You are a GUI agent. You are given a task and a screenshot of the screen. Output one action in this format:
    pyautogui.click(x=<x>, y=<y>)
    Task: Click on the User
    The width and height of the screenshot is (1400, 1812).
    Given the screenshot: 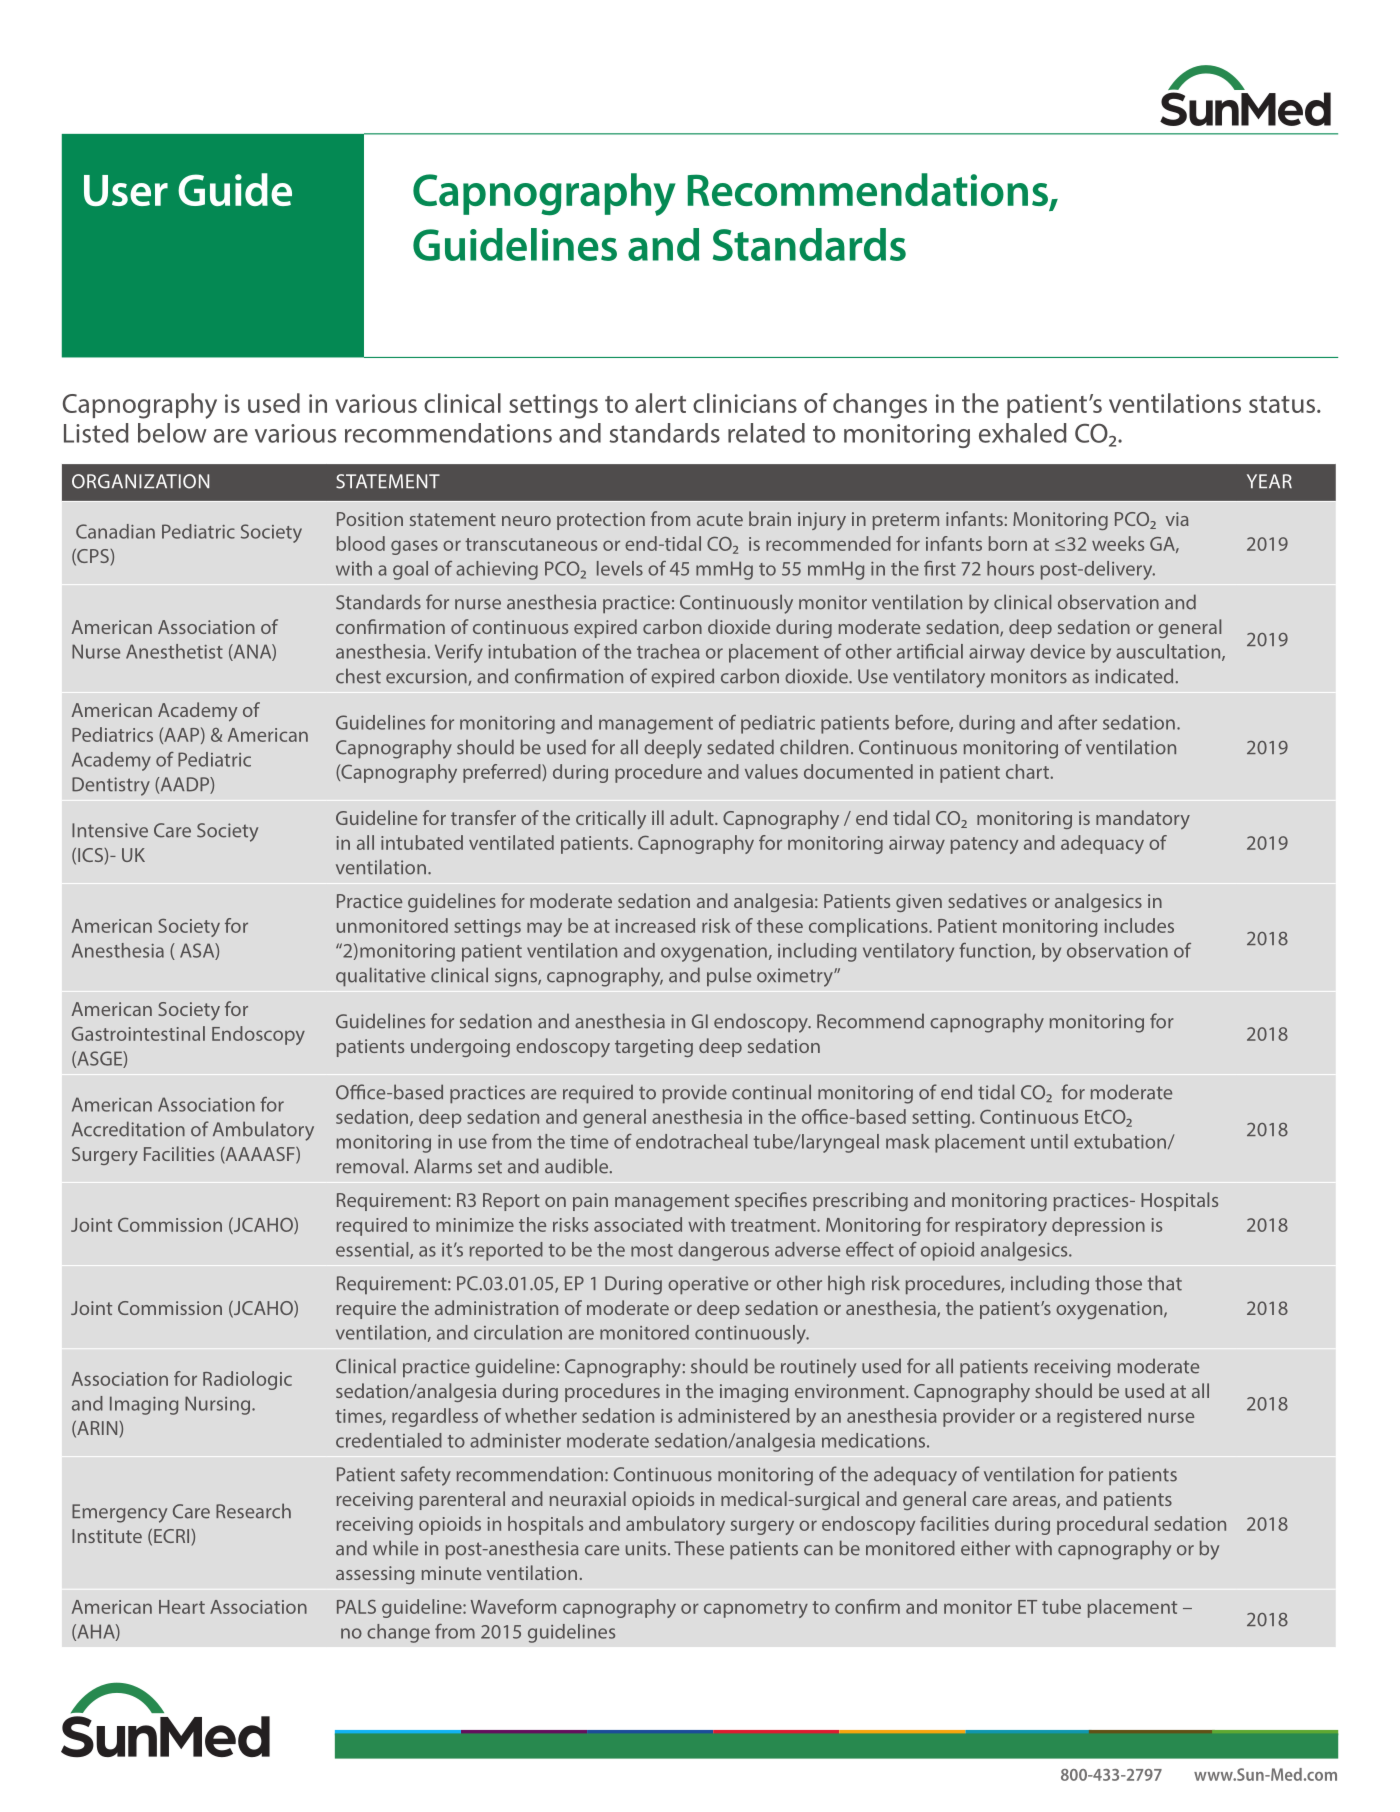 What is the action you would take?
    pyautogui.click(x=126, y=190)
